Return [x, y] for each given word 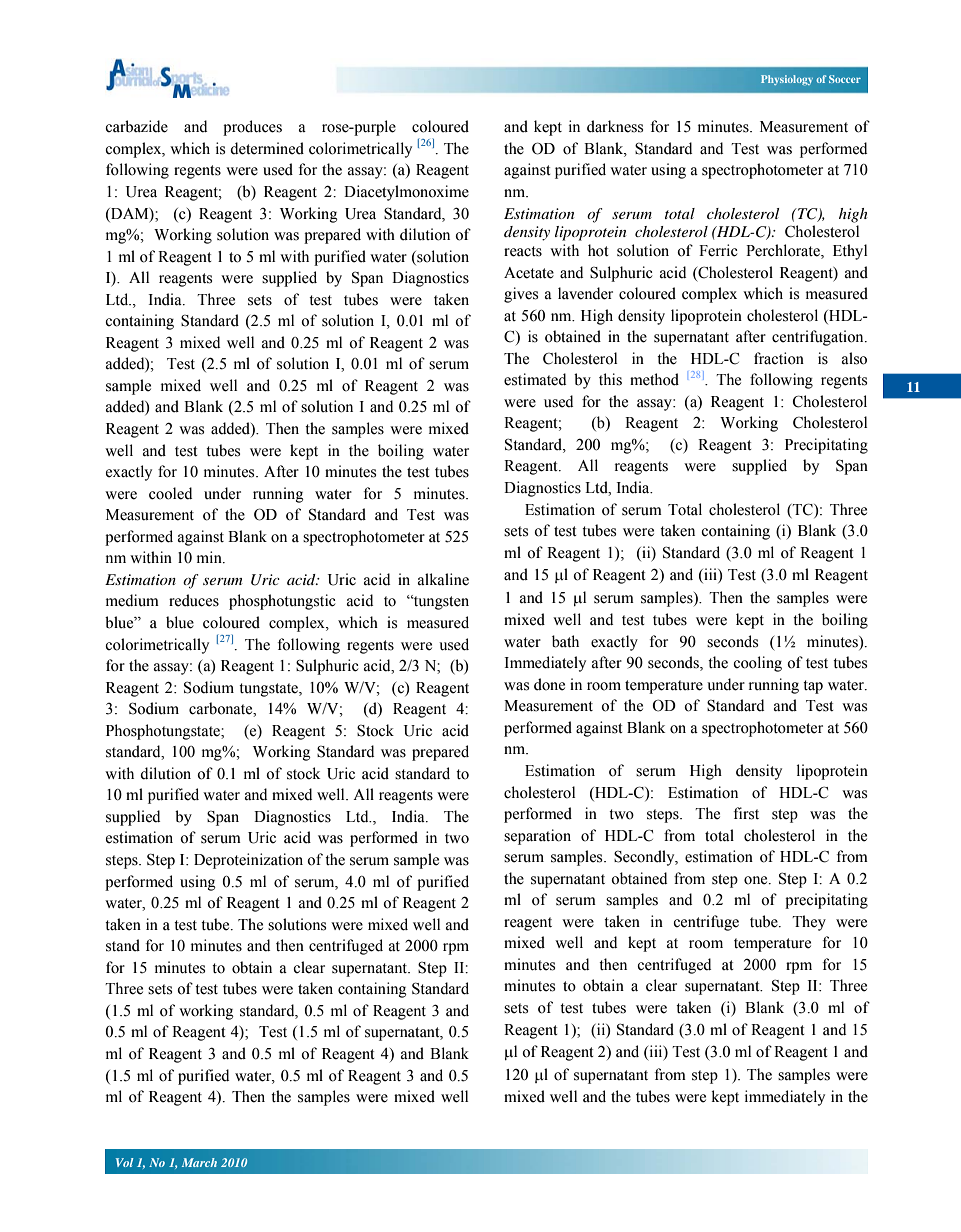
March [199, 1162]
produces [252, 128]
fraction [779, 358]
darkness [615, 126]
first [746, 813]
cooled [170, 493]
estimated [535, 379]
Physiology [787, 80]
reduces [194, 600]
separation [537, 837]
